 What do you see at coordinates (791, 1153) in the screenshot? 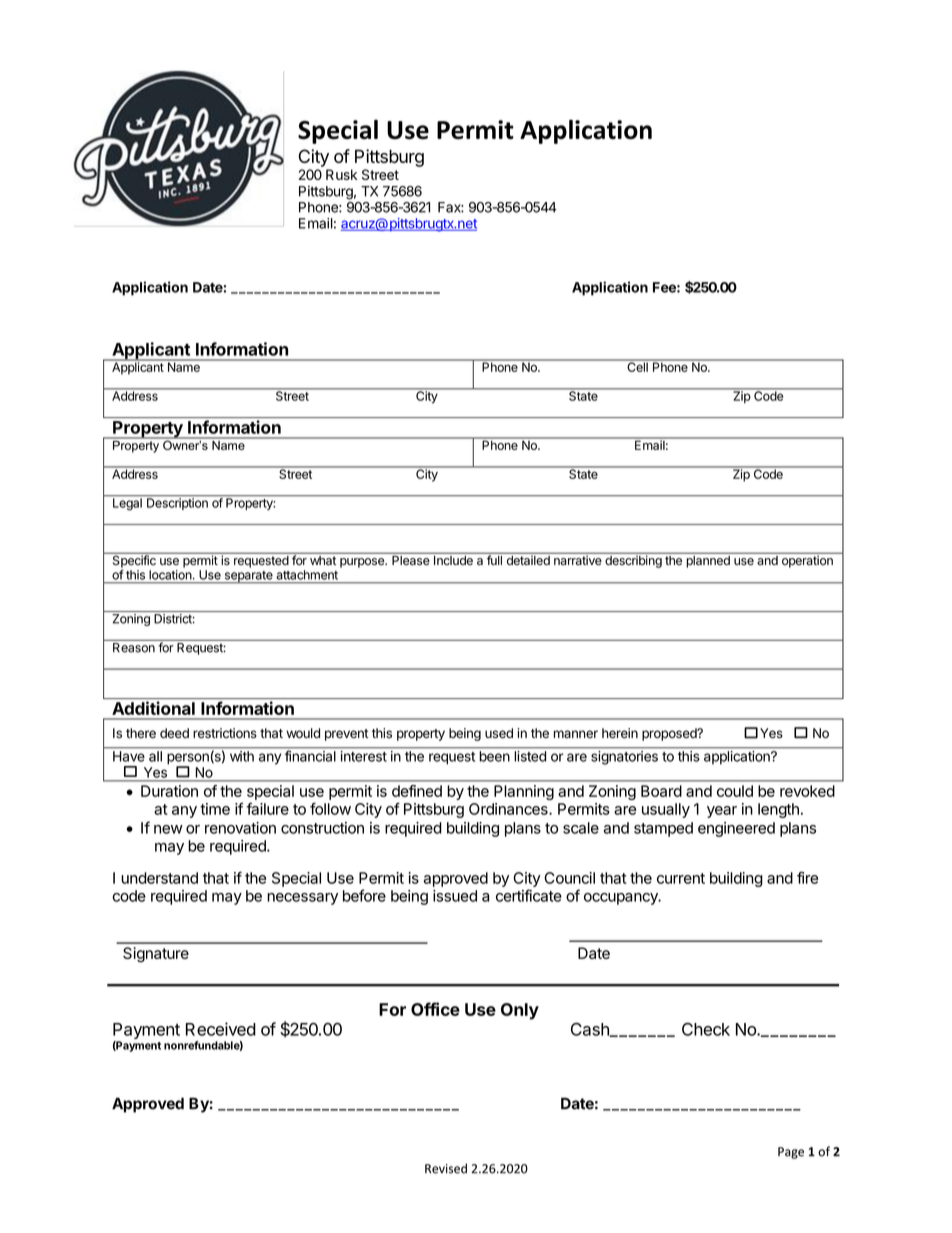
I see `Page` at bounding box center [791, 1153].
